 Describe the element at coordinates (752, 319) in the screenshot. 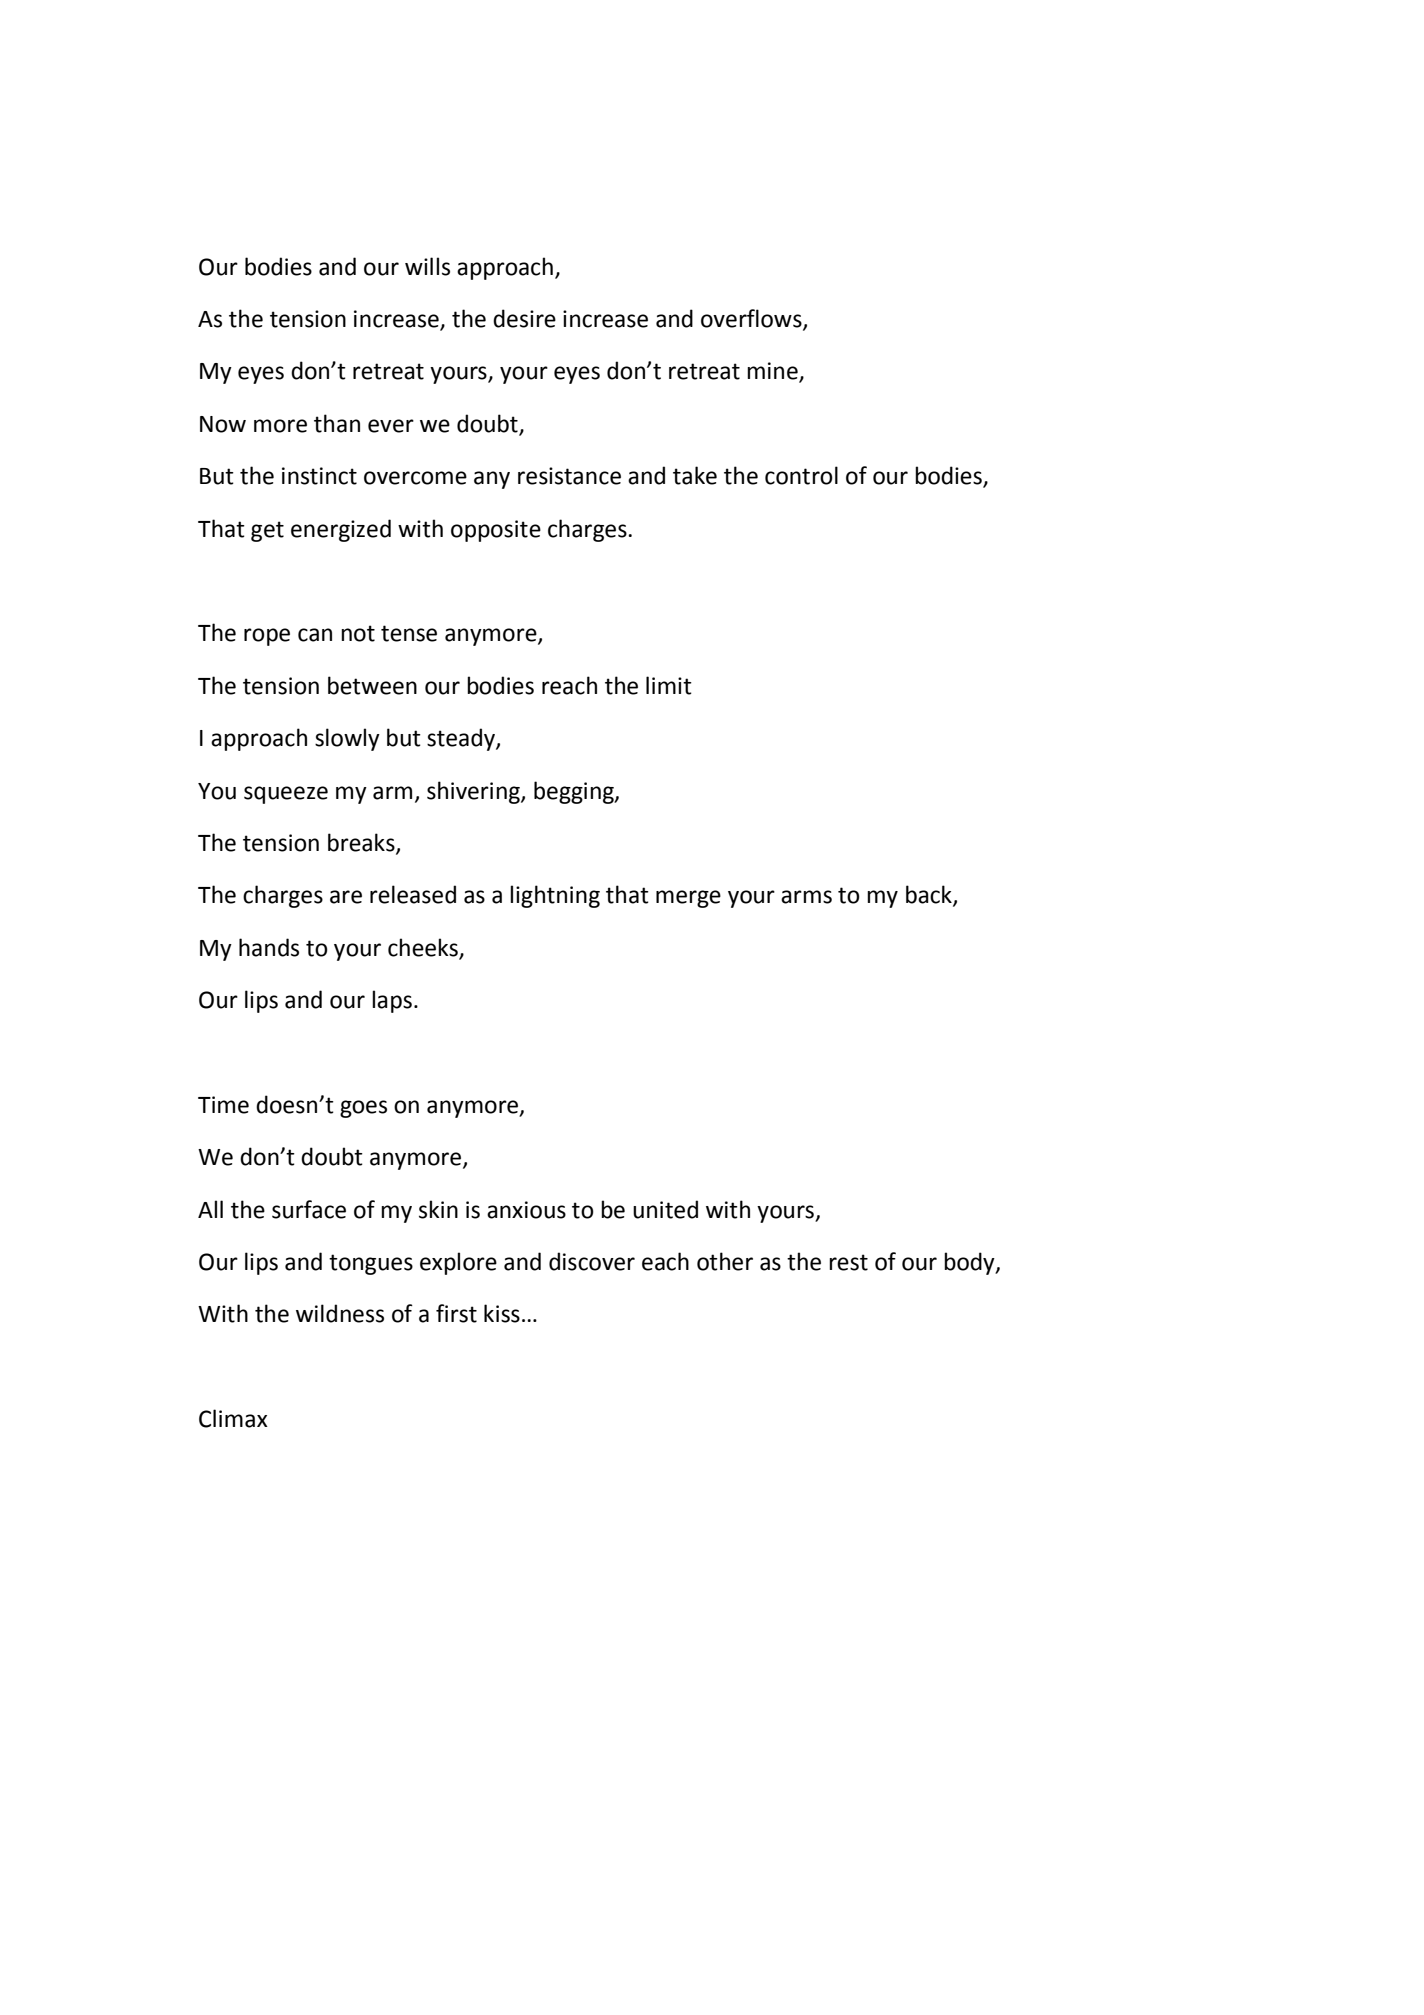

I see `overflows` at that location.
